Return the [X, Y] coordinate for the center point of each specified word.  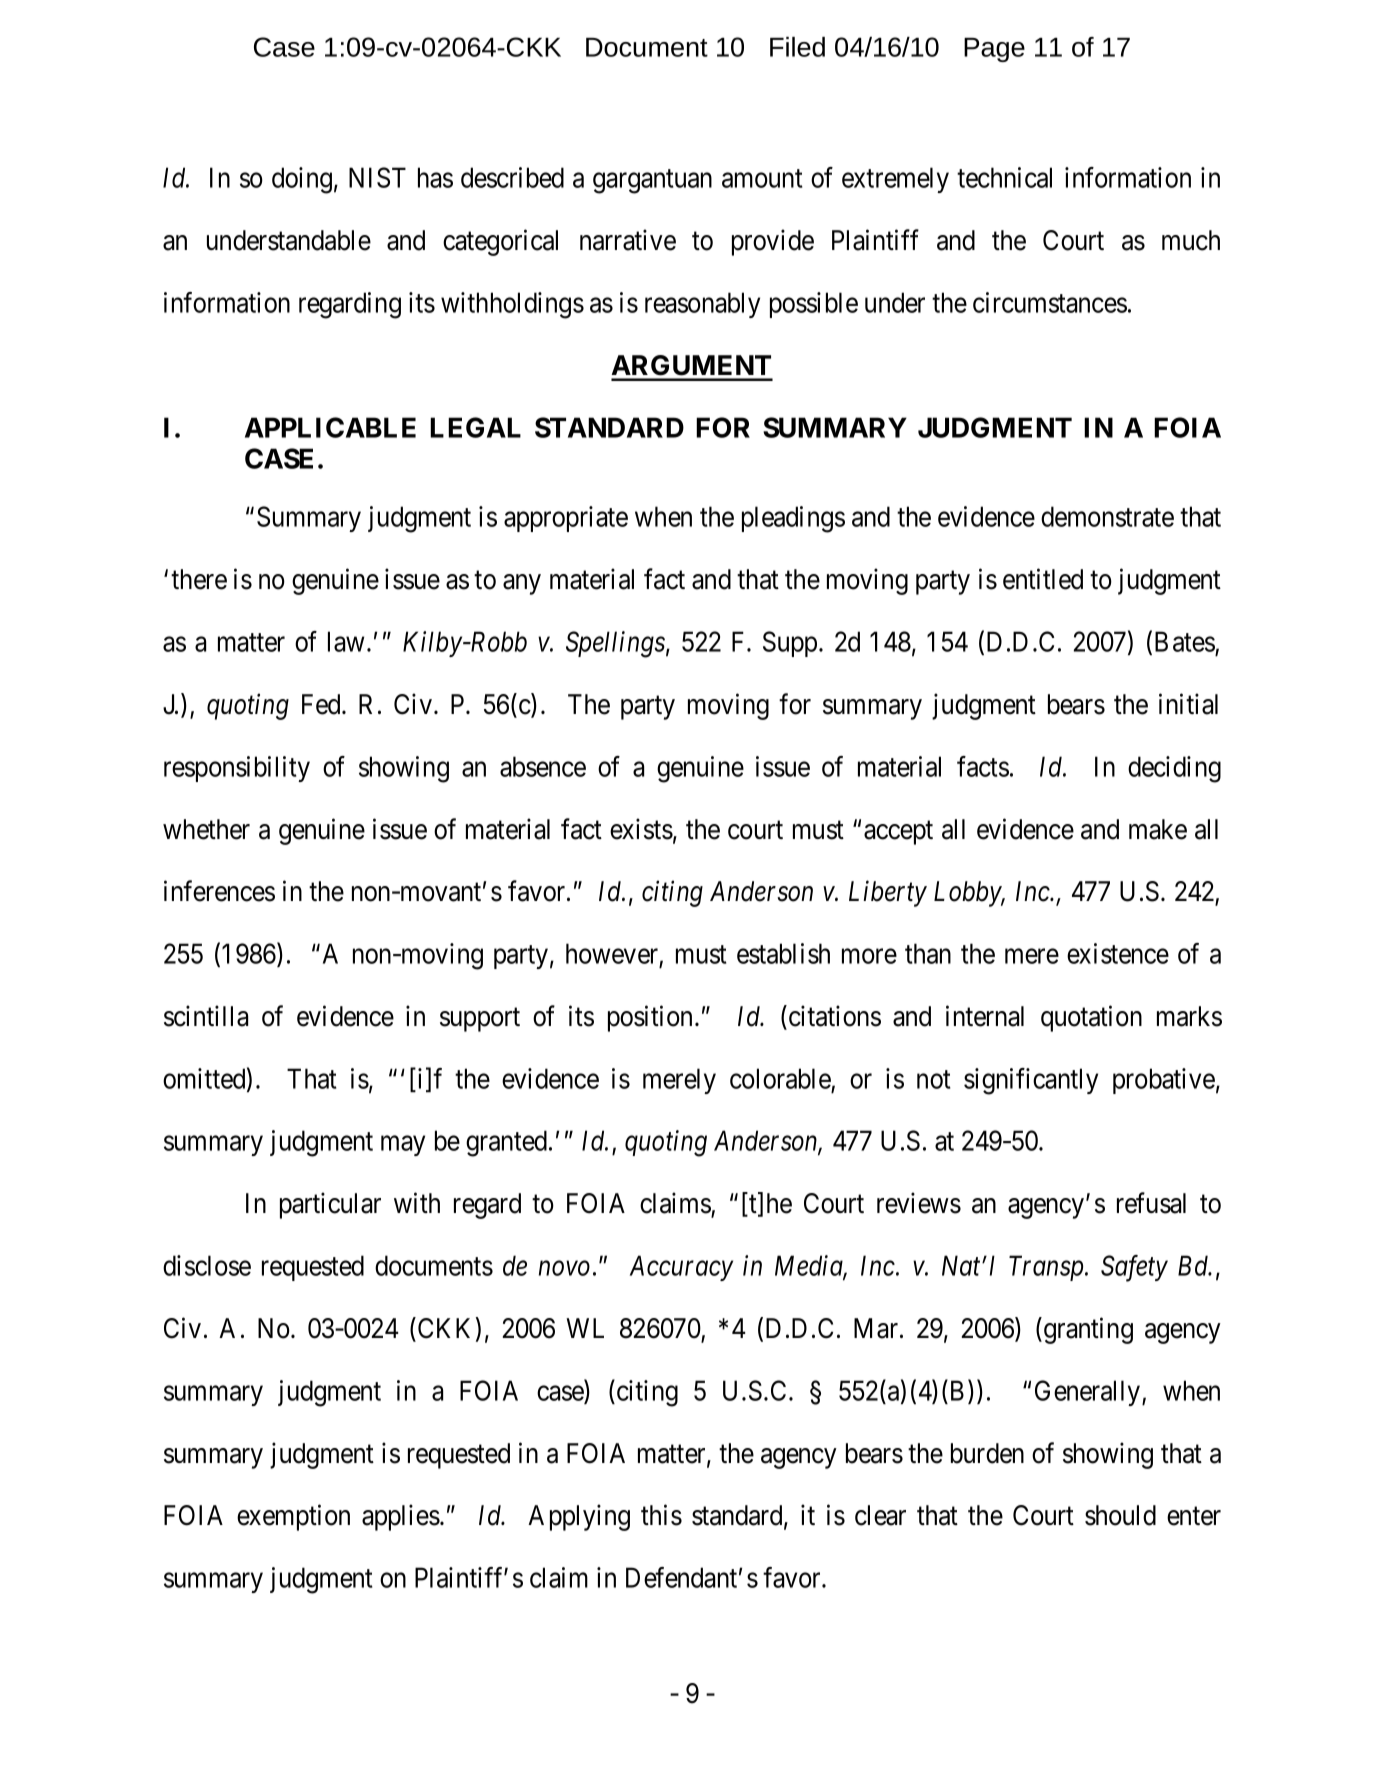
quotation [1091, 1018]
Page [994, 50]
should [1120, 1515]
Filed [797, 47]
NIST [377, 177]
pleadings [793, 519]
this [661, 1515]
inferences [219, 891]
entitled [1043, 579]
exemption [293, 1517]
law [346, 641]
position [652, 1018]
